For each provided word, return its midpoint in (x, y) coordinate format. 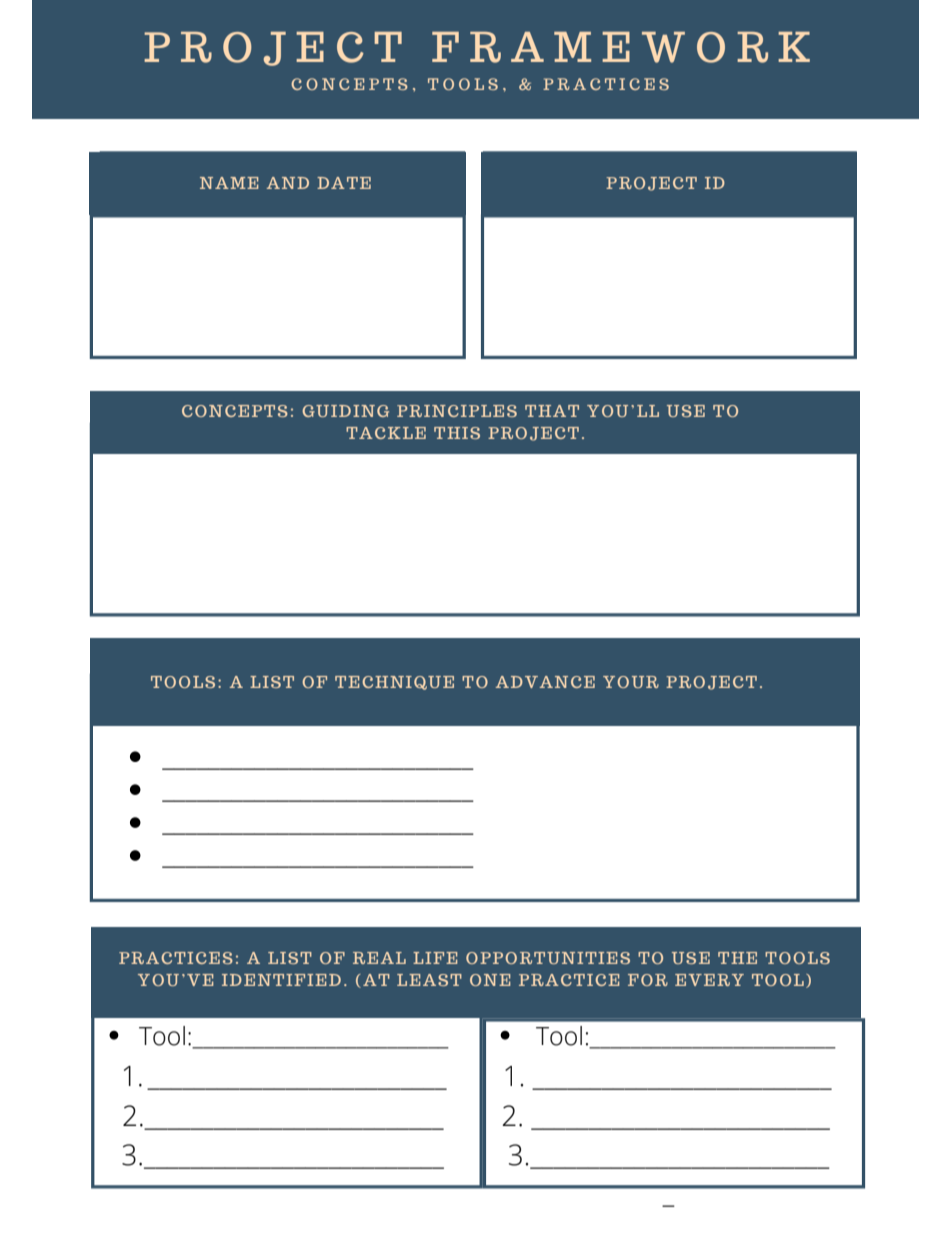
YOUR (631, 682)
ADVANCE (545, 682)
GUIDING (345, 411)
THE (737, 958)
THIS (457, 433)
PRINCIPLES (457, 411)
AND (288, 183)
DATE (344, 183)
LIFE (435, 958)
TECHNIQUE (394, 683)
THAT (552, 411)
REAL (379, 958)
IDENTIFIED (281, 980)
